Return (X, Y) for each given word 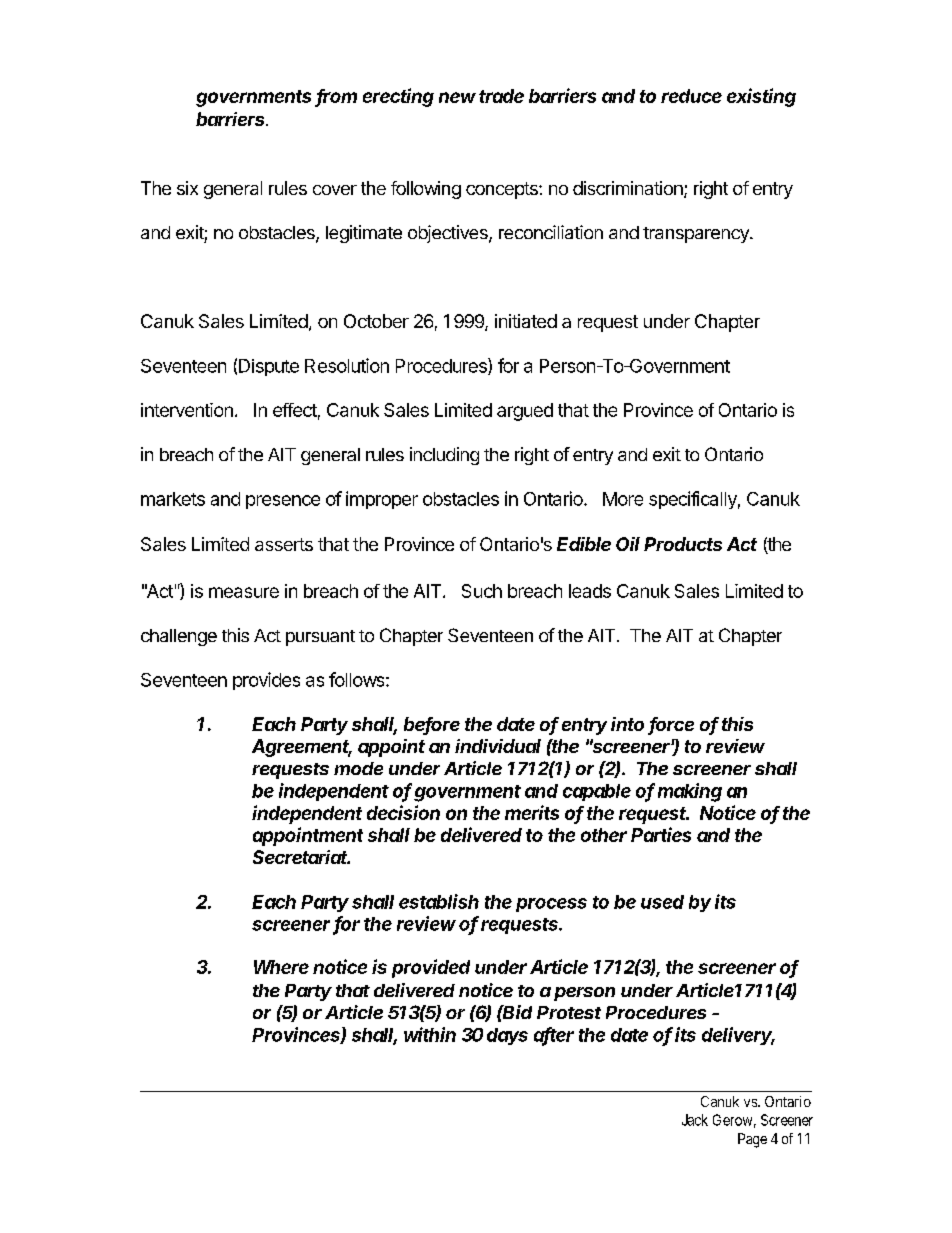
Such (482, 591)
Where (281, 967)
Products (683, 544)
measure (244, 592)
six (187, 188)
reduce (691, 96)
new (457, 97)
